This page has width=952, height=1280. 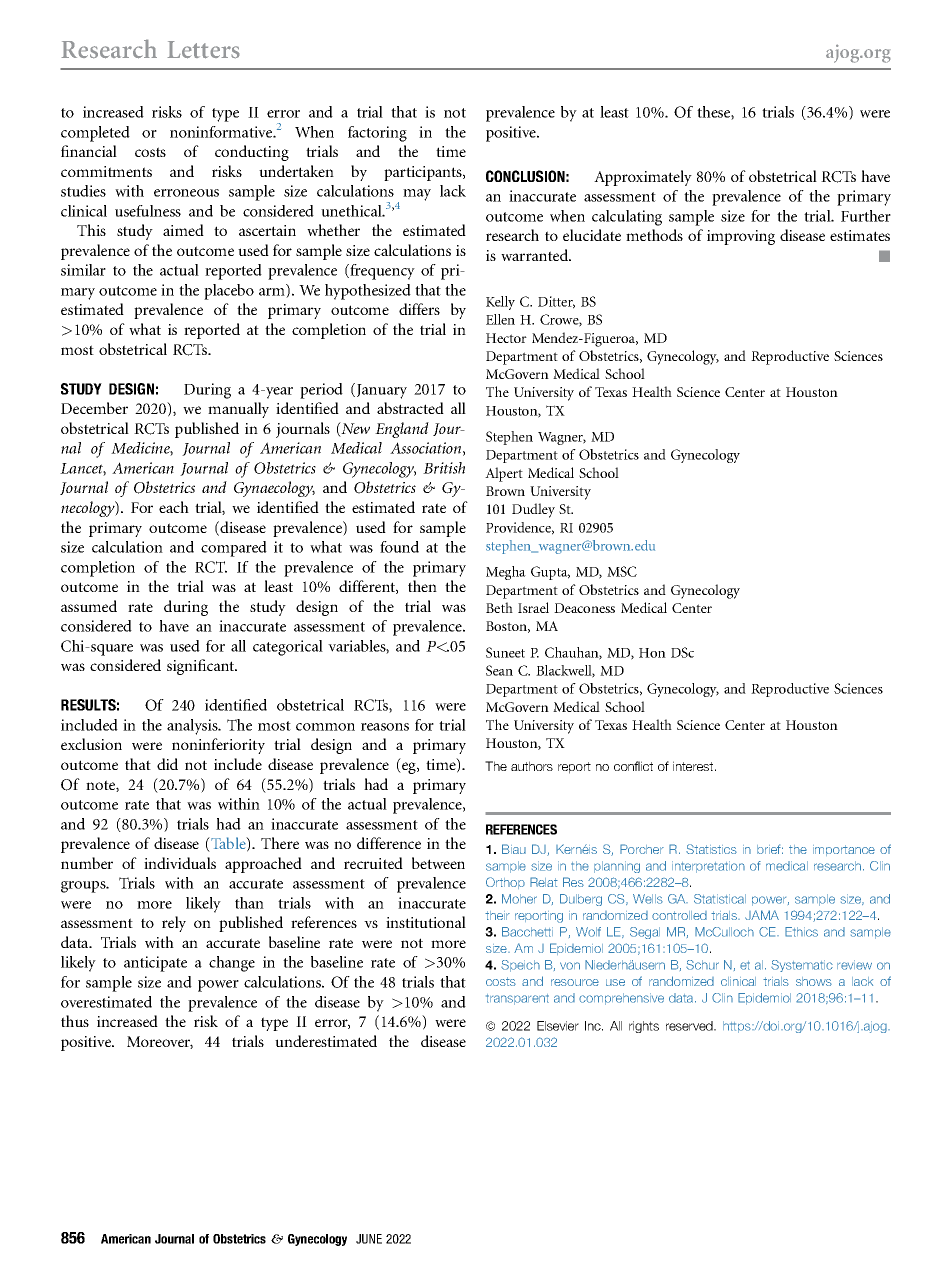 I want to click on JUNE, so click(x=369, y=1239).
